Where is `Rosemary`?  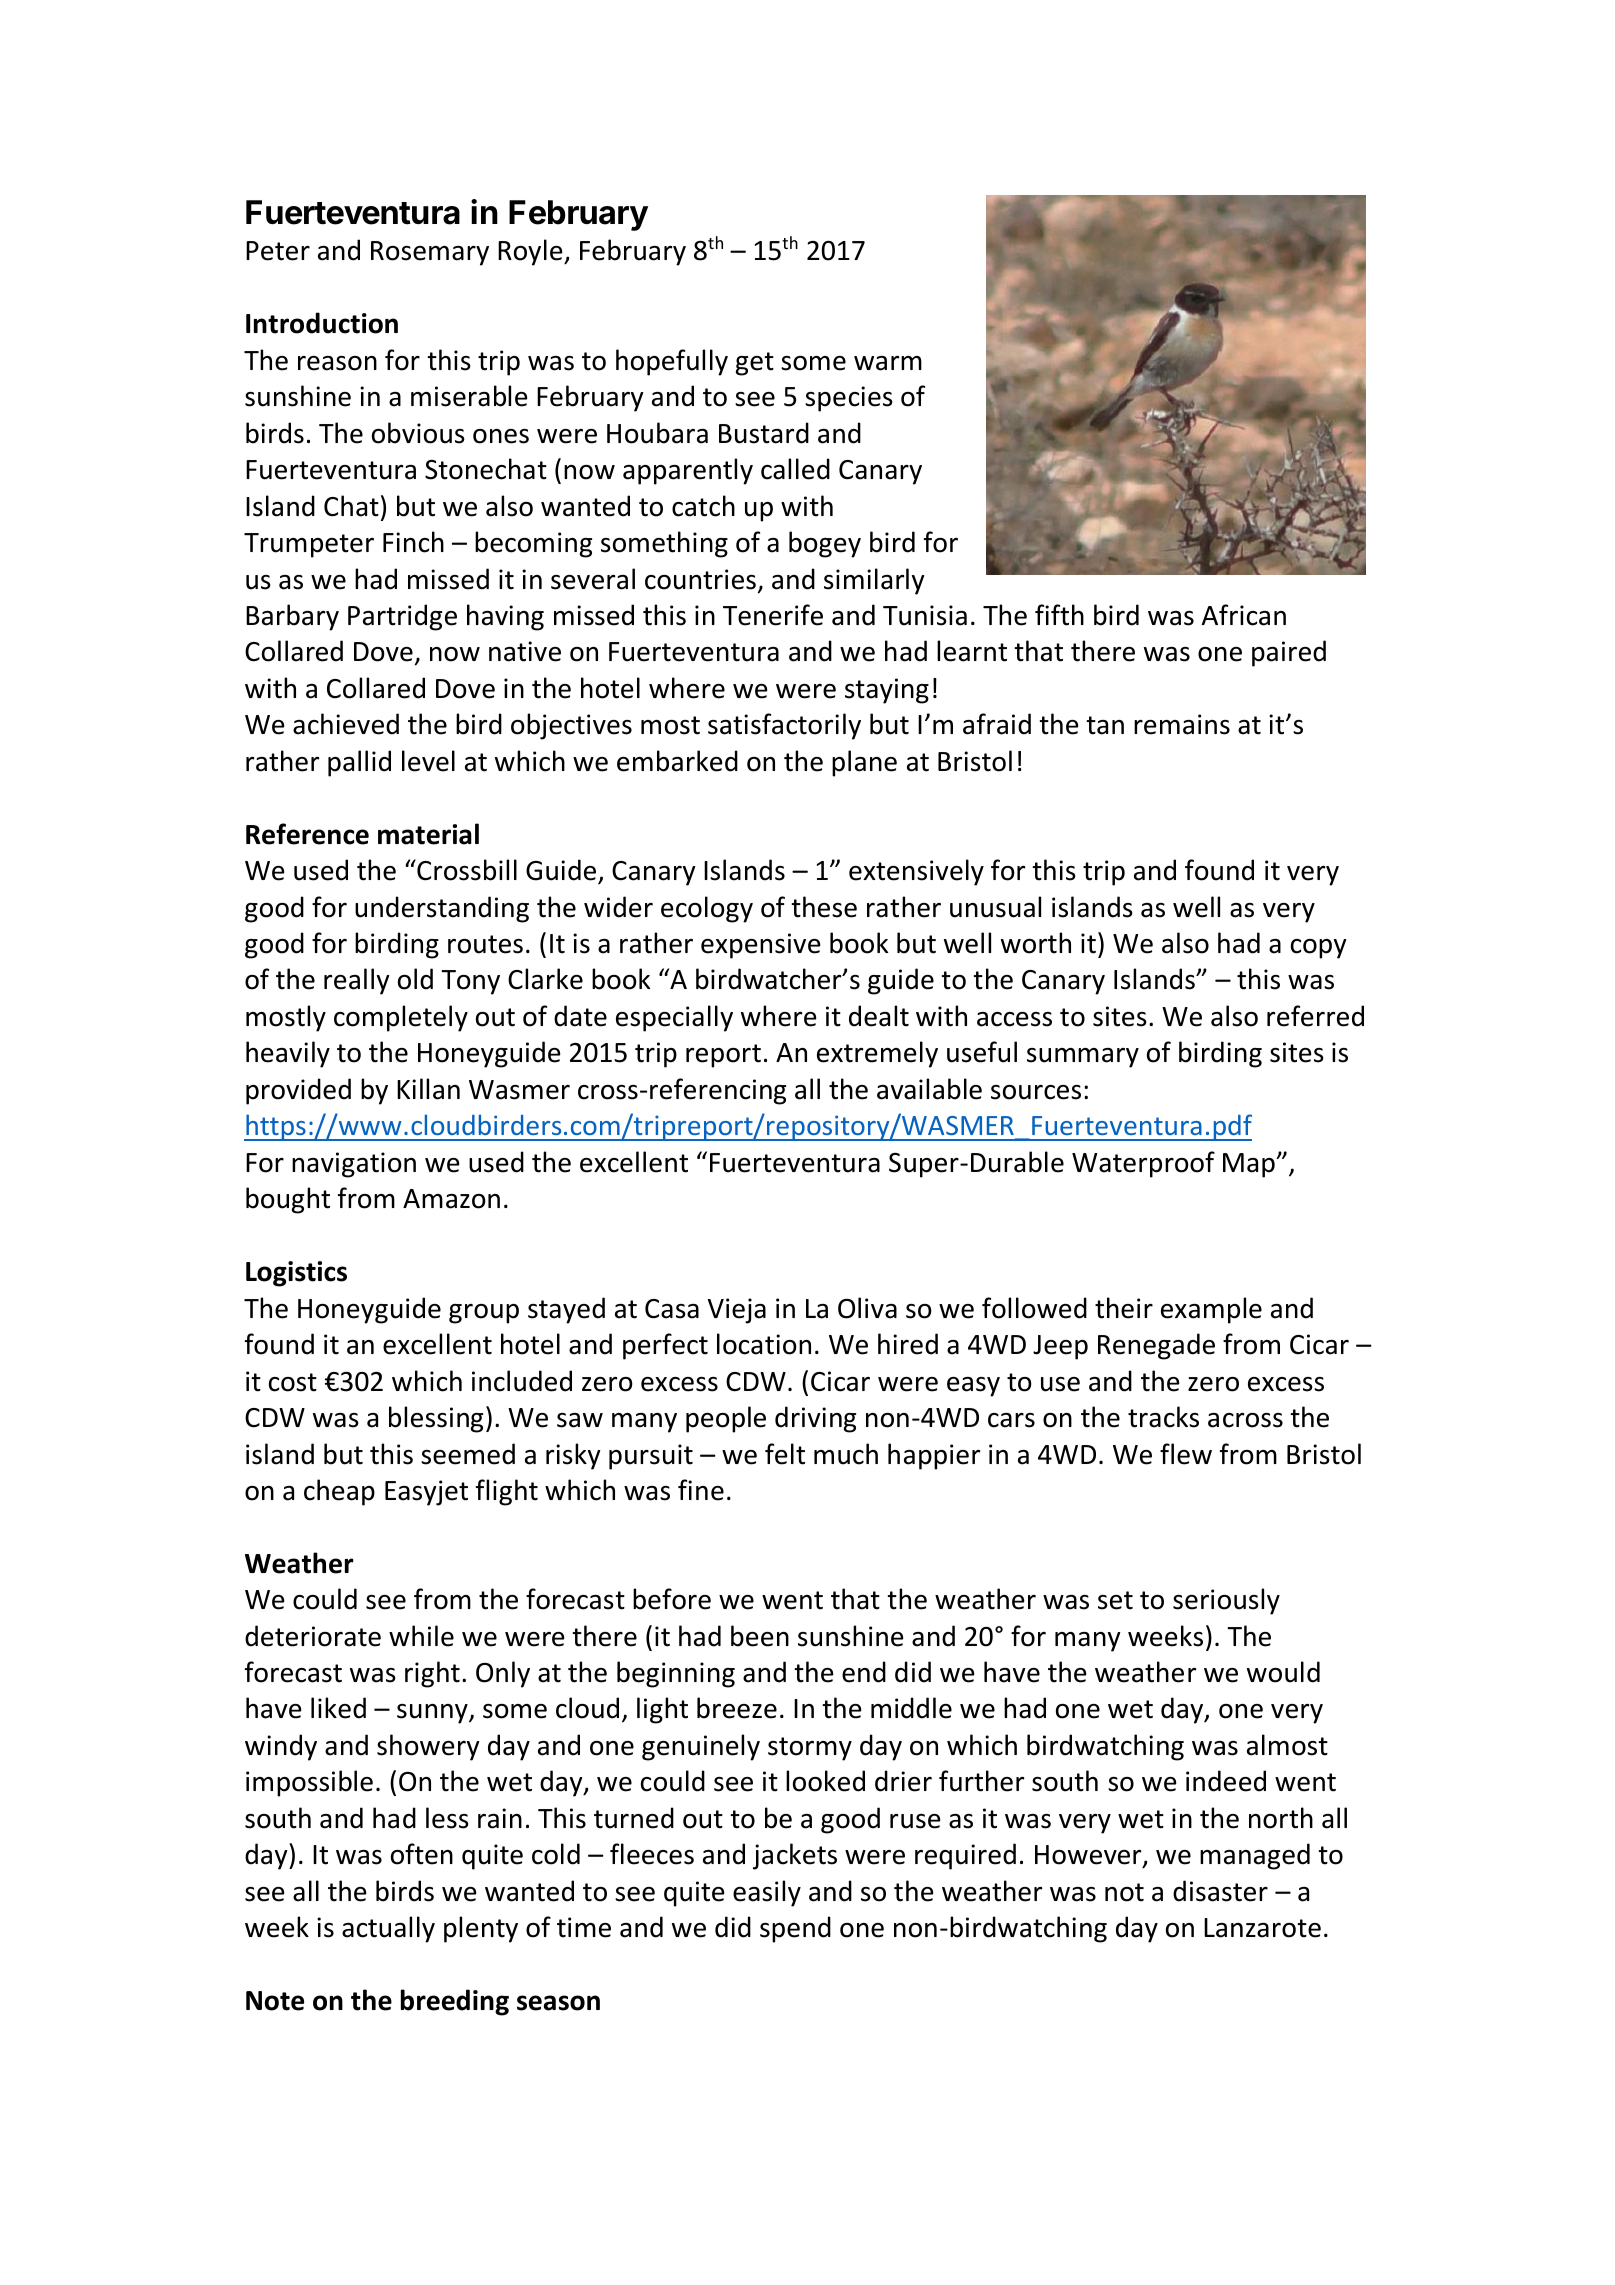 Rosemary is located at coordinates (430, 253).
